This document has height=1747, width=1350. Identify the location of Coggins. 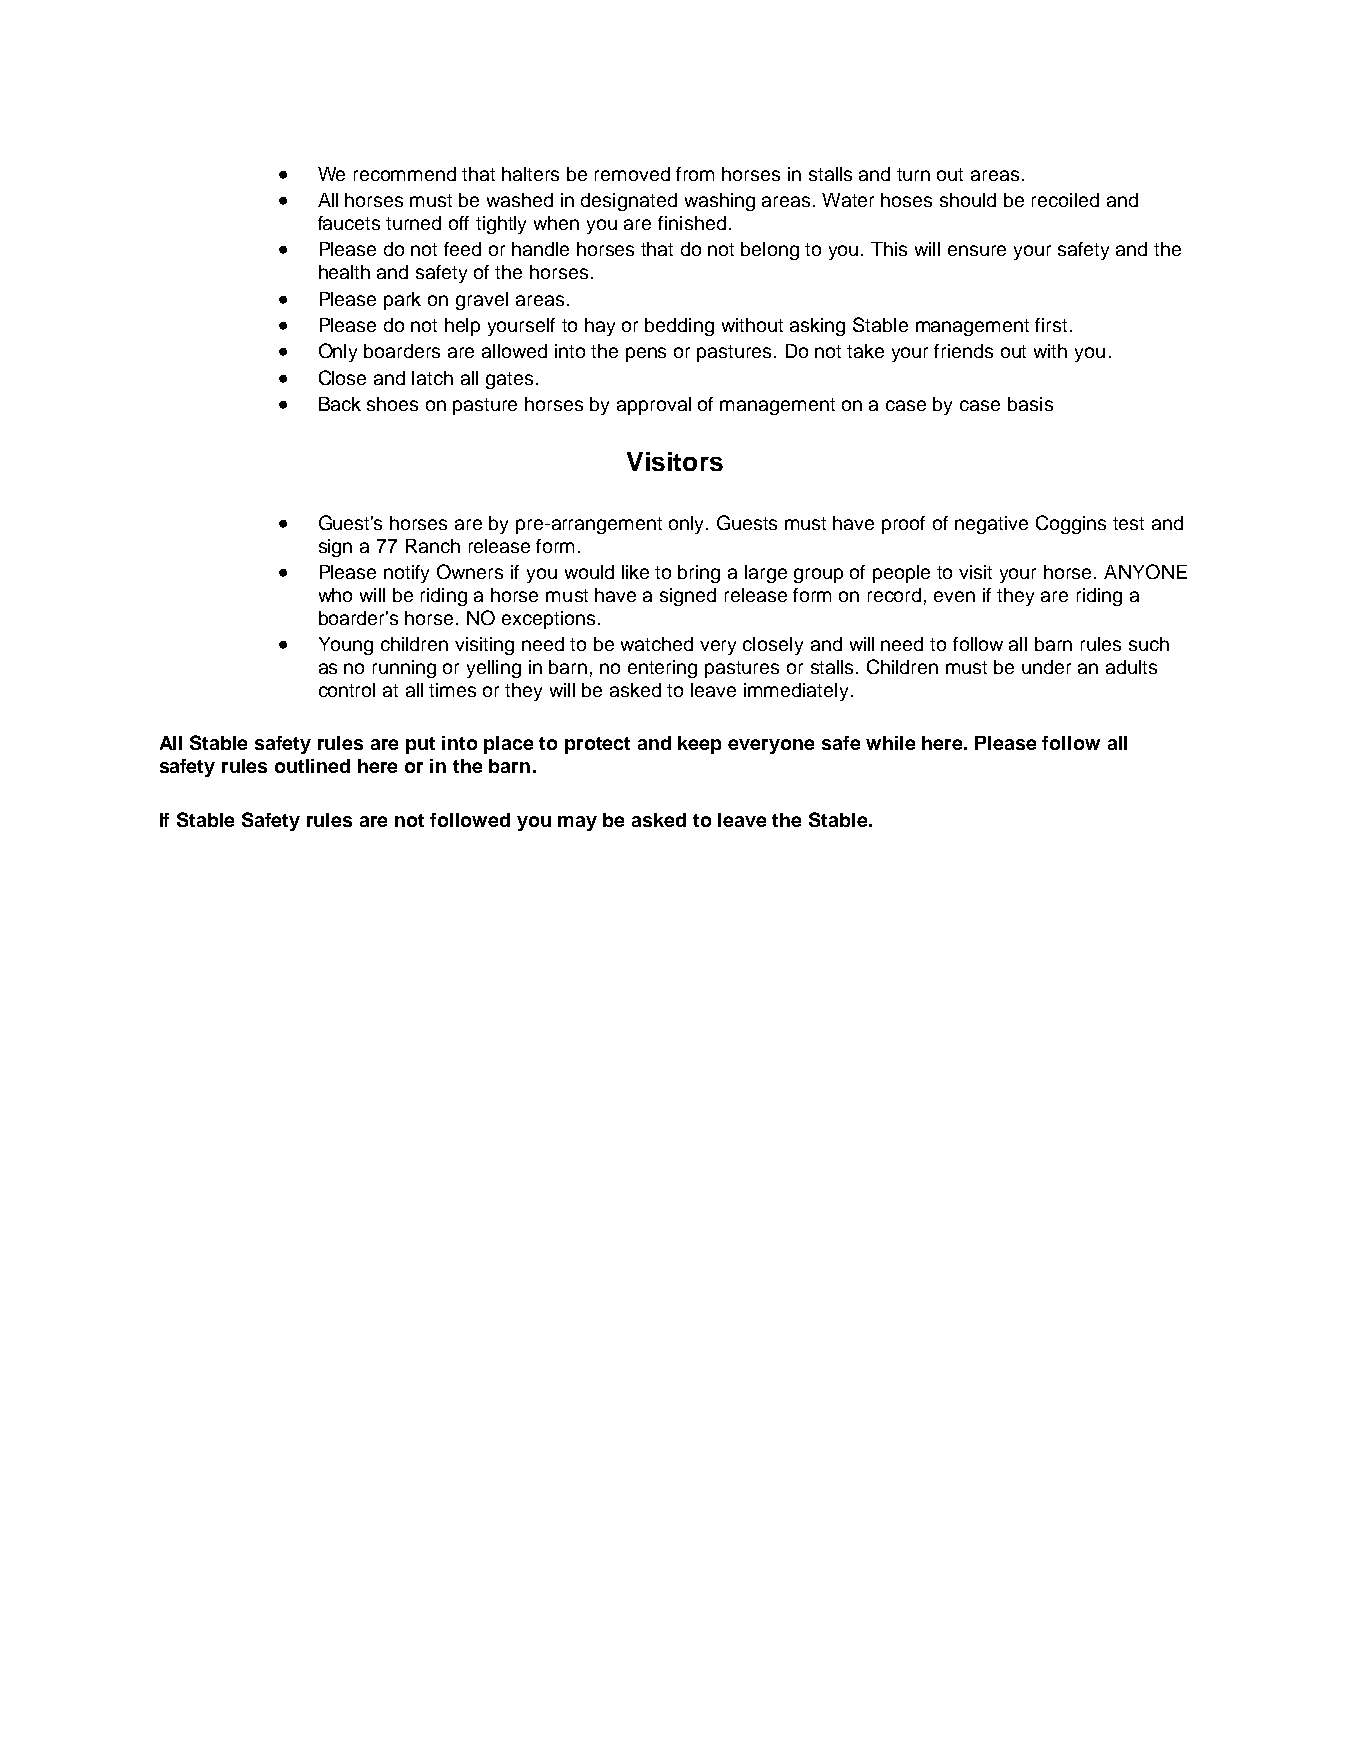
(1071, 524).
